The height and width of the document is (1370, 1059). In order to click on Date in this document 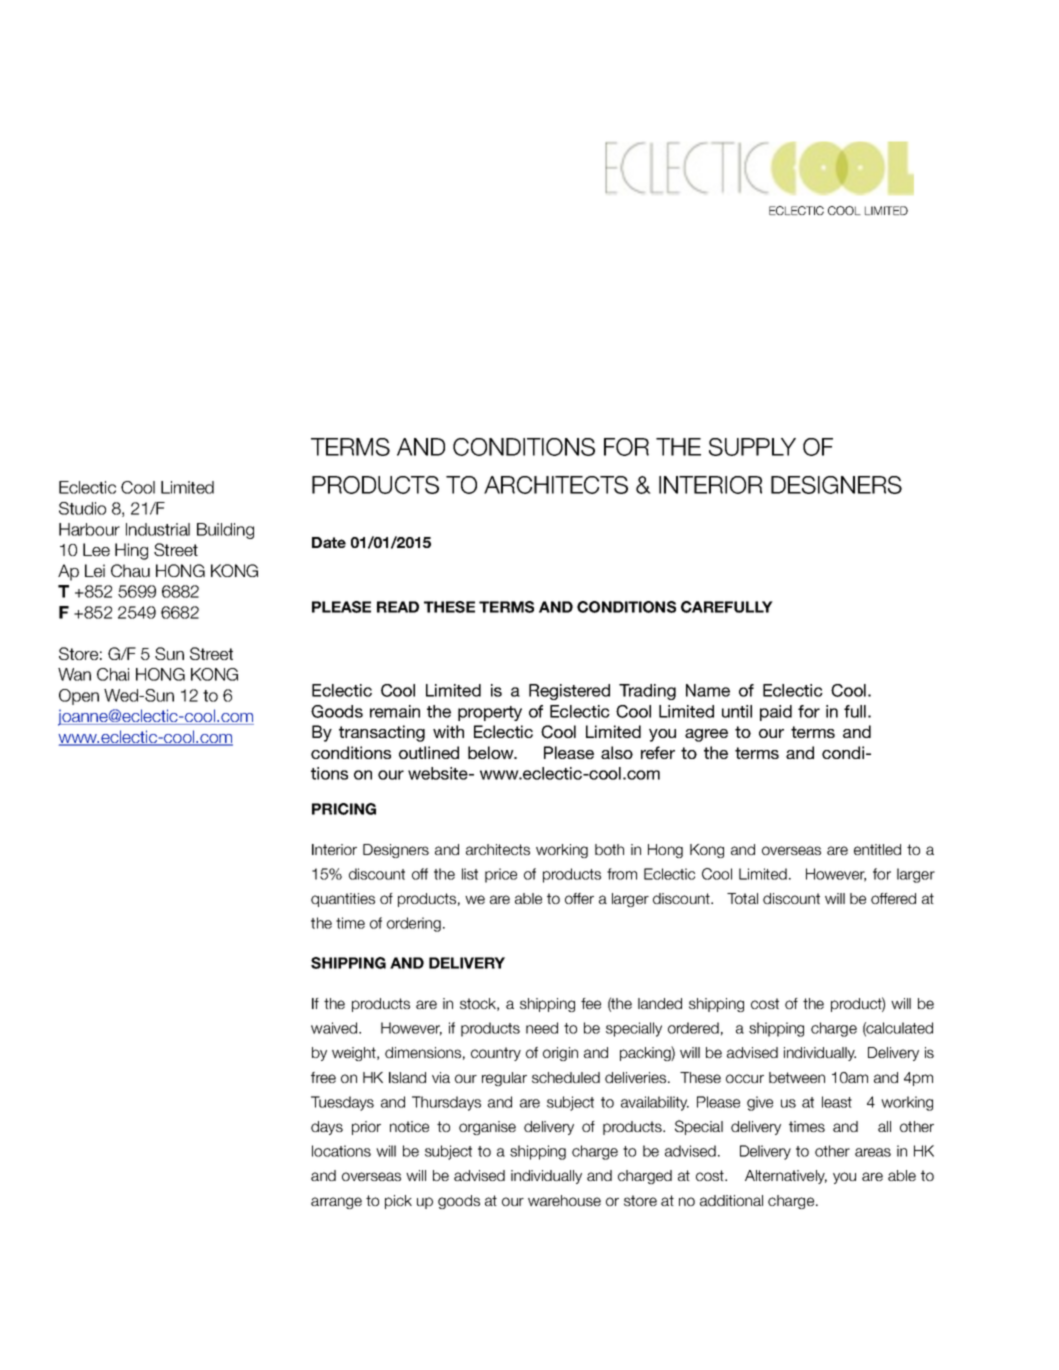, I will do `click(329, 542)`.
